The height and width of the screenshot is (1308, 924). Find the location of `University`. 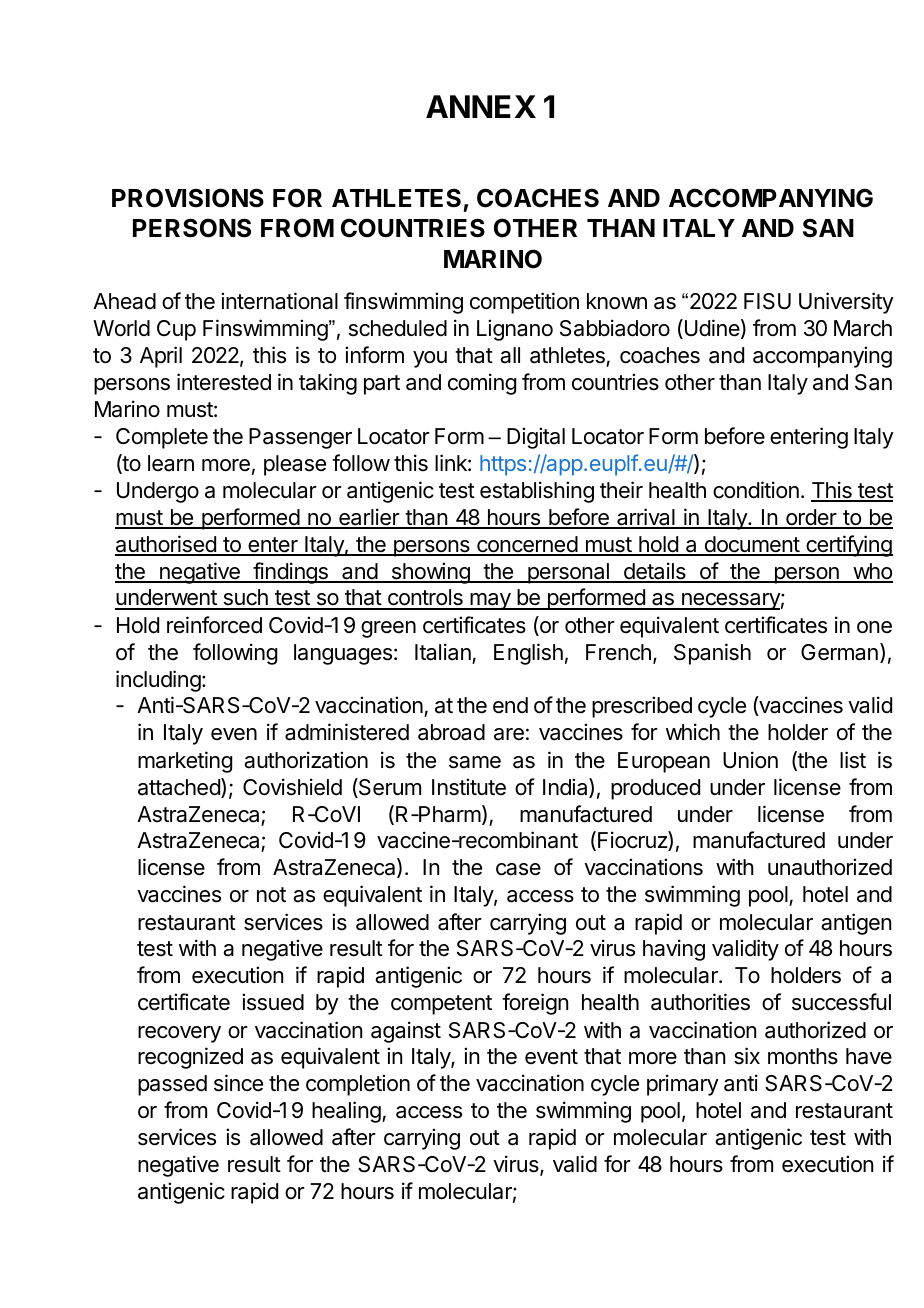

University is located at coordinates (846, 303).
